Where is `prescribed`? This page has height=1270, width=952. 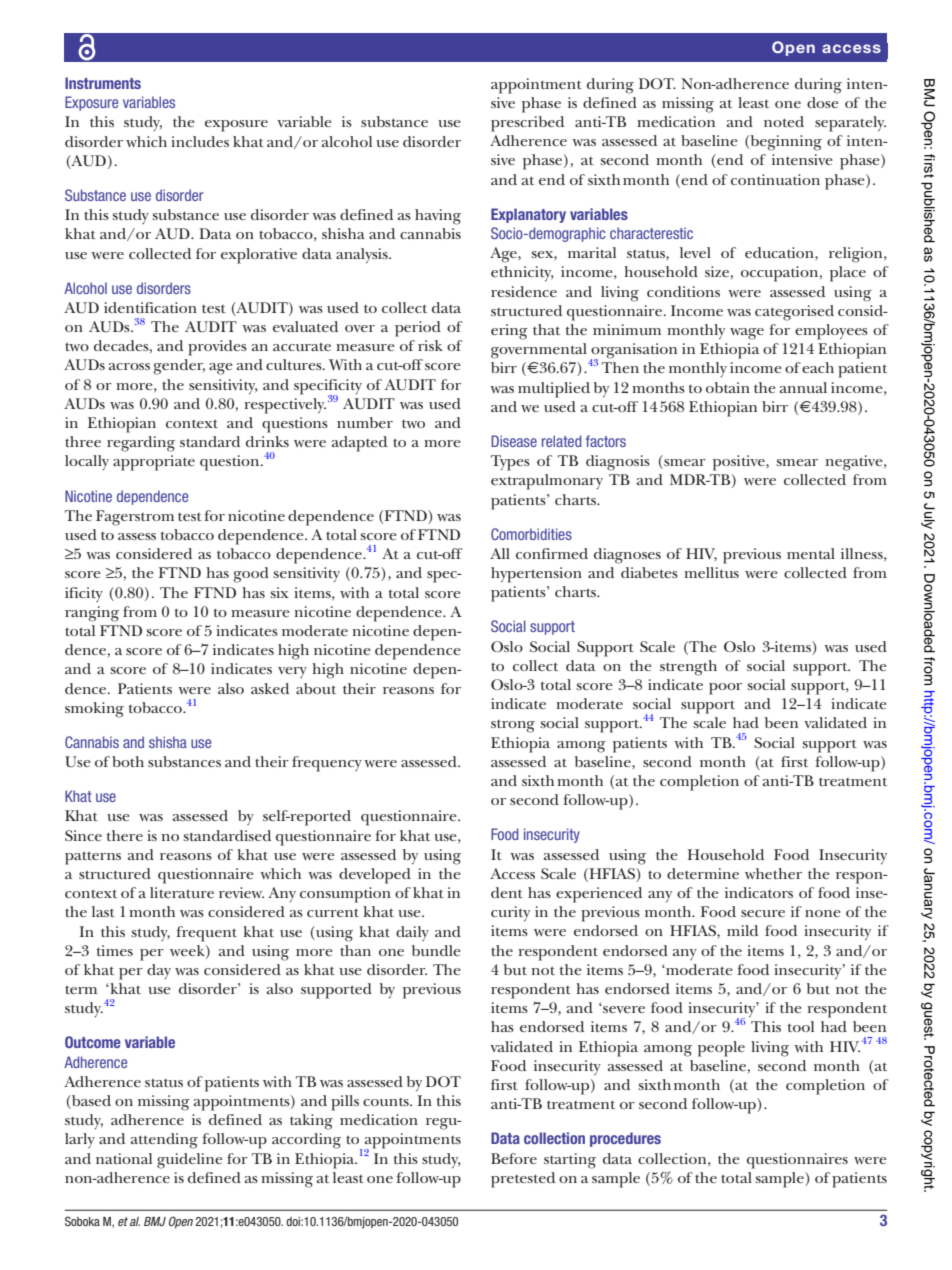 prescribed is located at coordinates (527, 124).
